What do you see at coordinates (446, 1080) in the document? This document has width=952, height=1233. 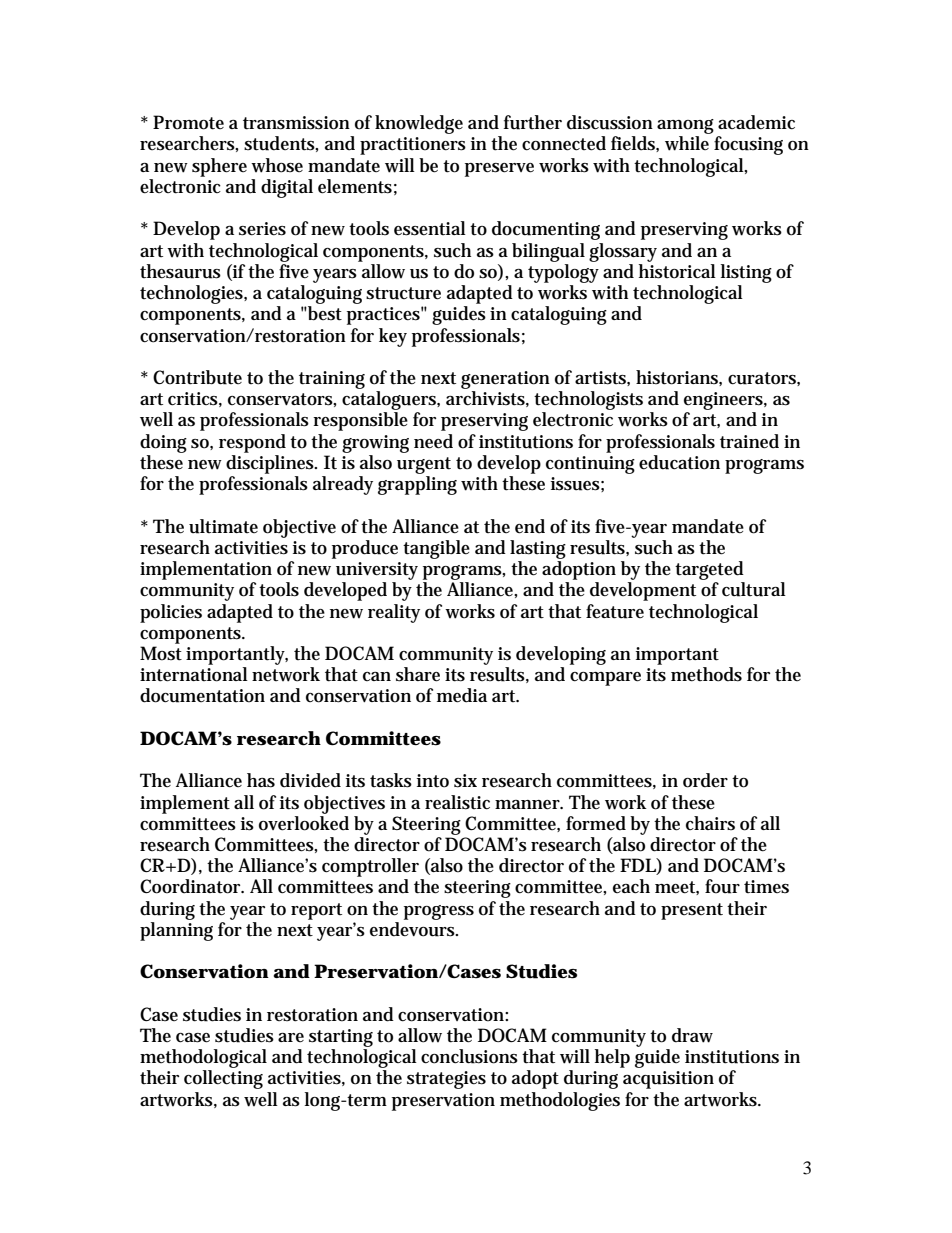 I see `strategies` at bounding box center [446, 1080].
